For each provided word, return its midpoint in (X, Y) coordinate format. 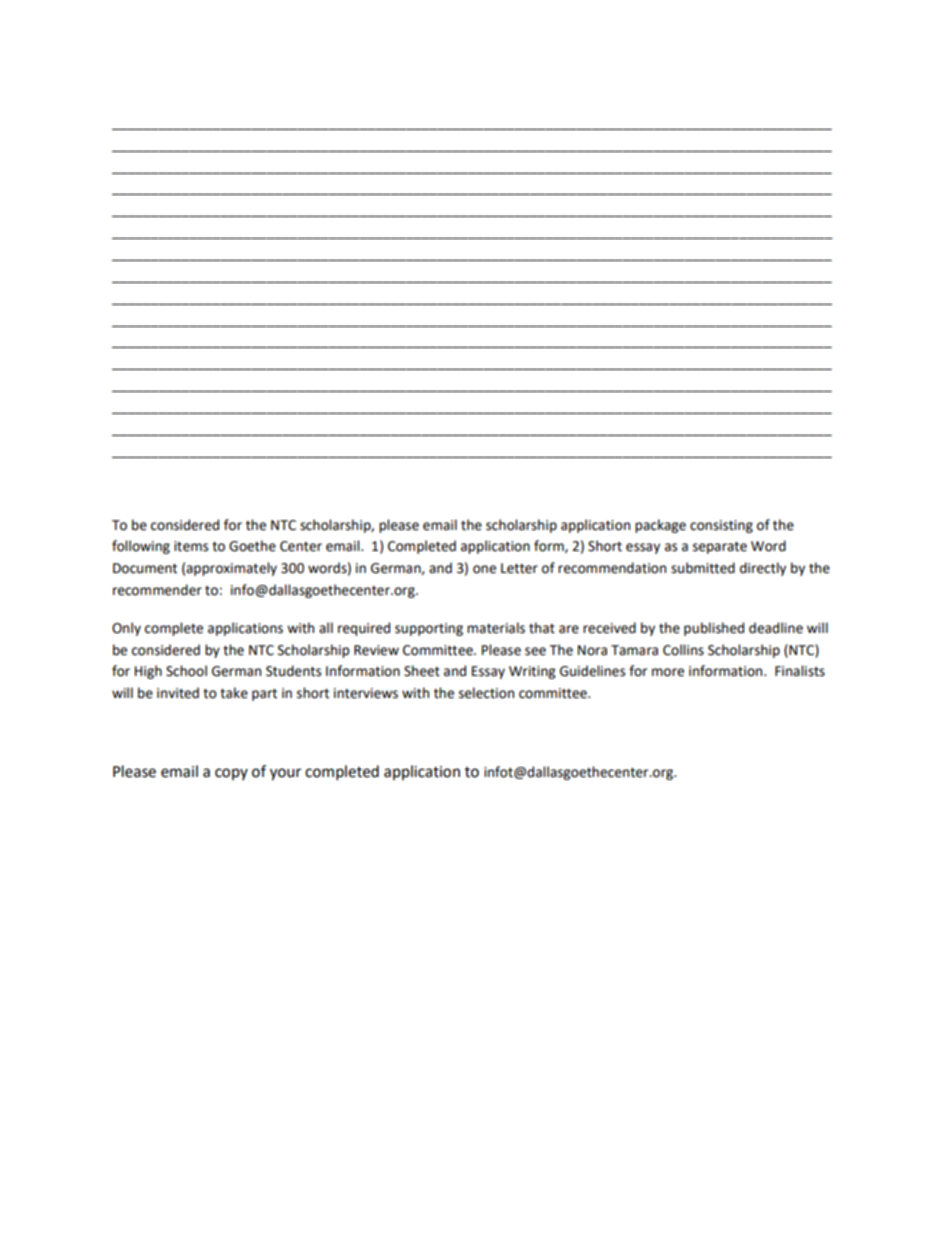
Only (126, 629)
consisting (721, 526)
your (285, 774)
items (191, 546)
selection (486, 693)
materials (496, 628)
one (484, 569)
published (714, 629)
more (668, 672)
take (234, 693)
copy (231, 774)
